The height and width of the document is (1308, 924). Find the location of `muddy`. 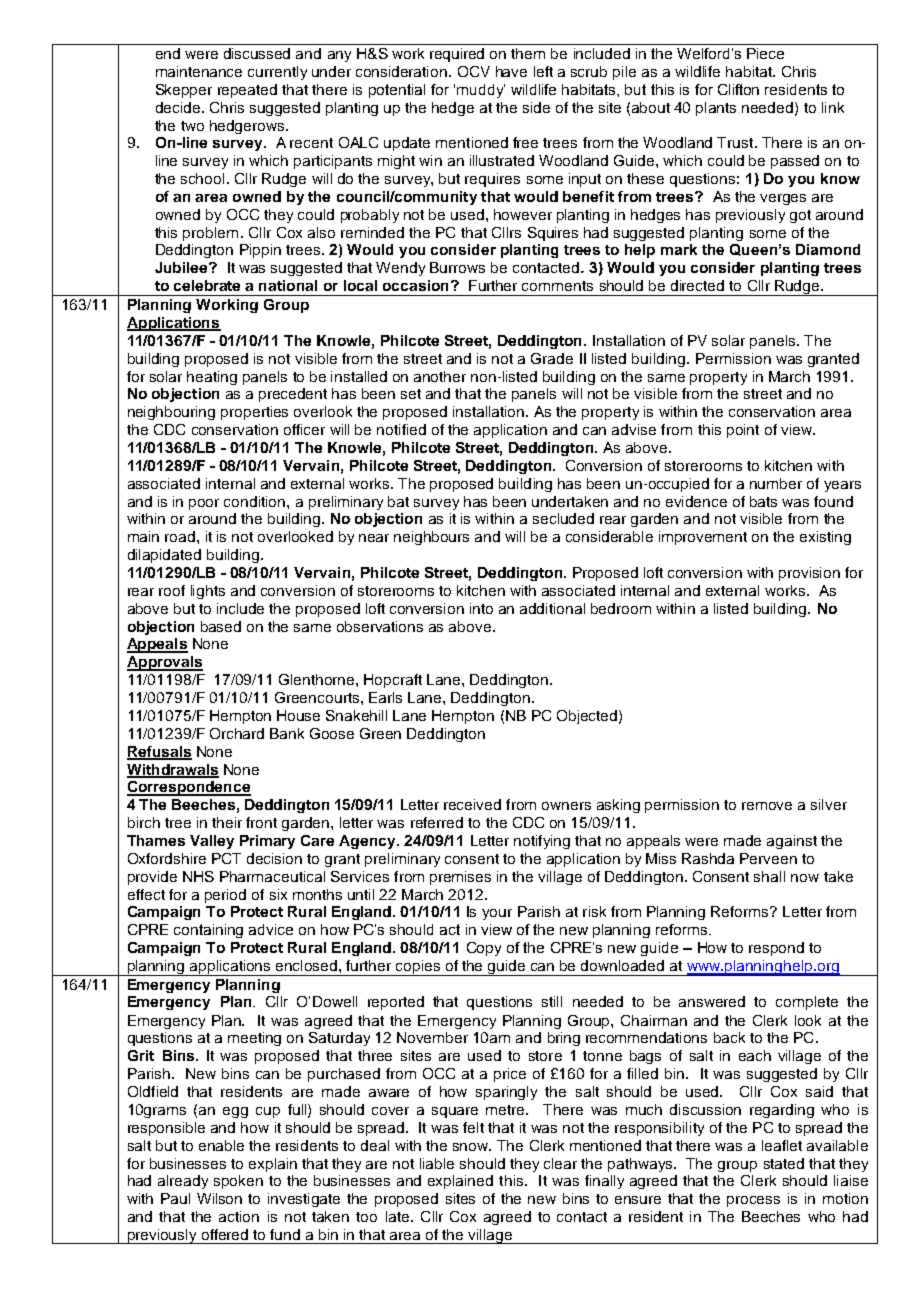

muddy is located at coordinates (481, 91).
